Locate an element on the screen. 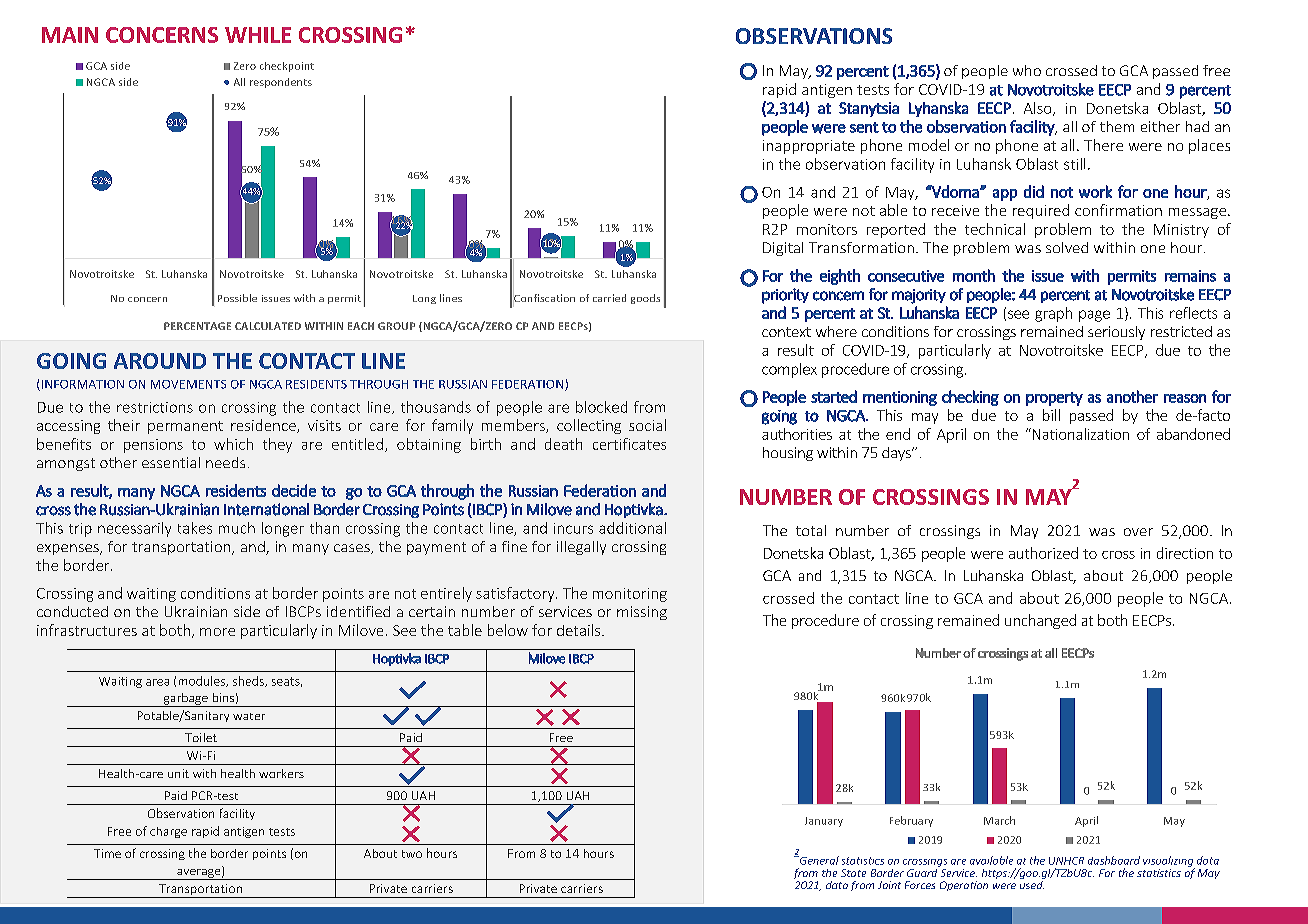  inappropriate is located at coordinates (809, 147).
